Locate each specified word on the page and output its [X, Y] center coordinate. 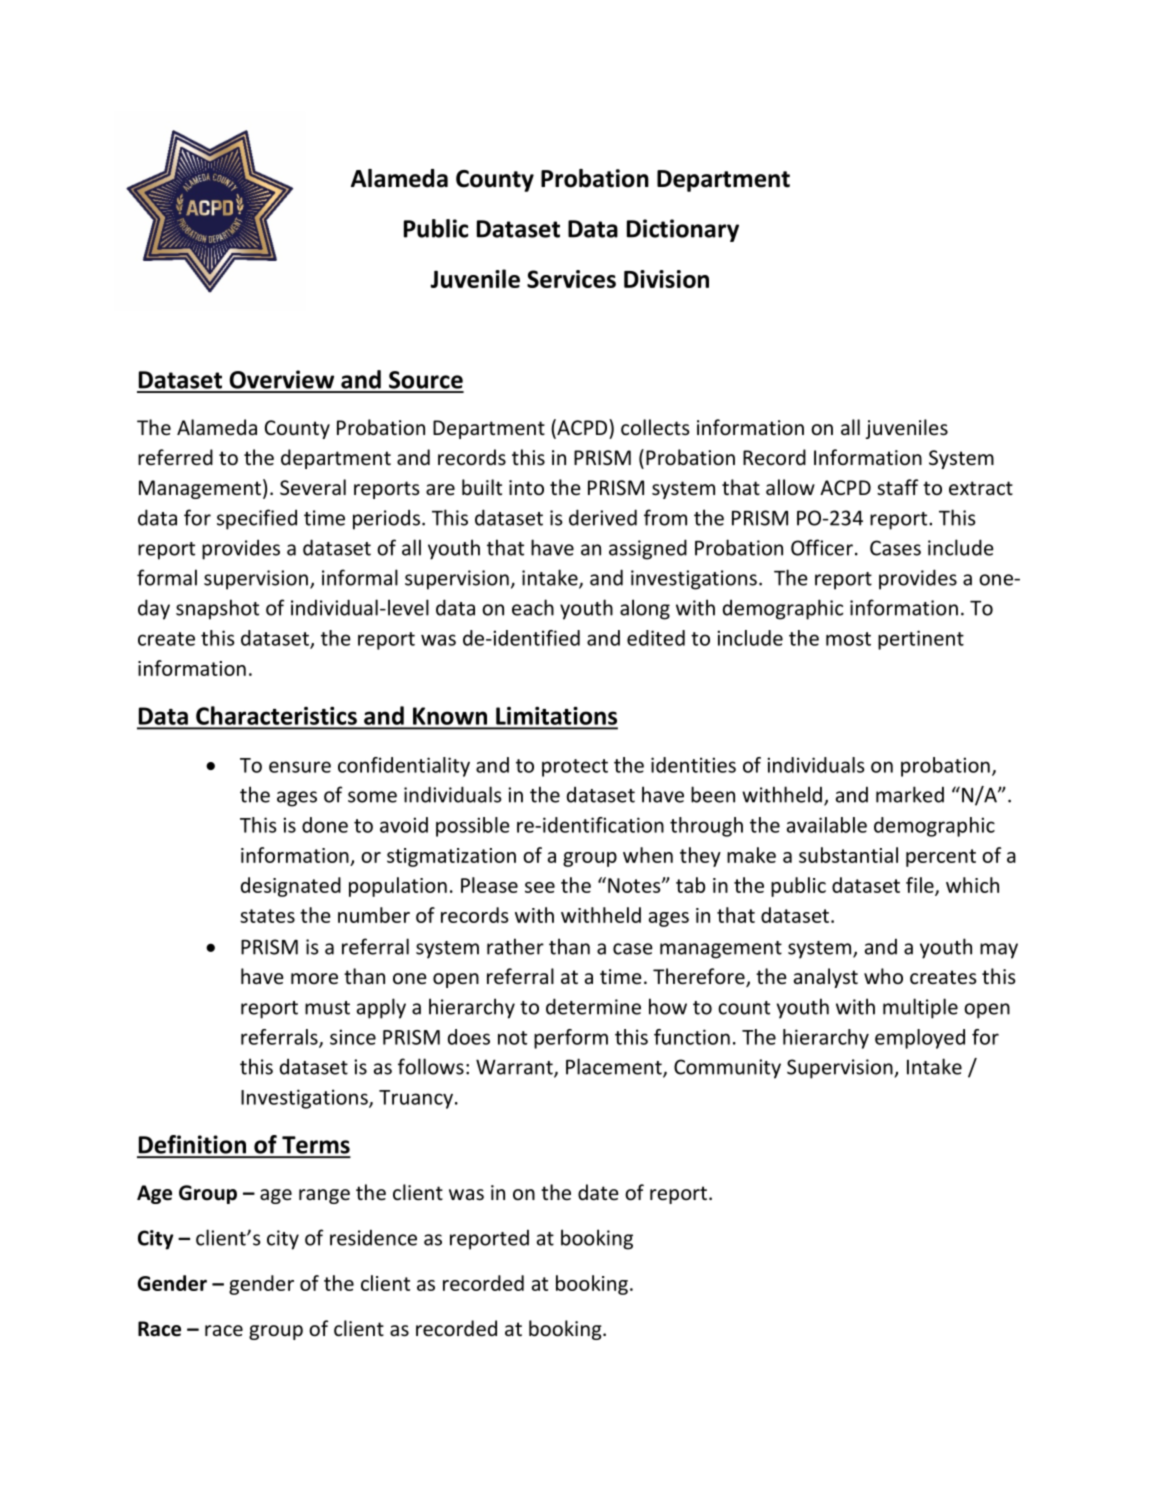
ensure [300, 767]
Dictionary [683, 230]
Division [666, 279]
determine [593, 1006]
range [324, 1196]
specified [257, 519]
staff [897, 487]
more [314, 979]
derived [603, 517]
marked [910, 794]
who [883, 976]
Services [571, 279]
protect [575, 768]
